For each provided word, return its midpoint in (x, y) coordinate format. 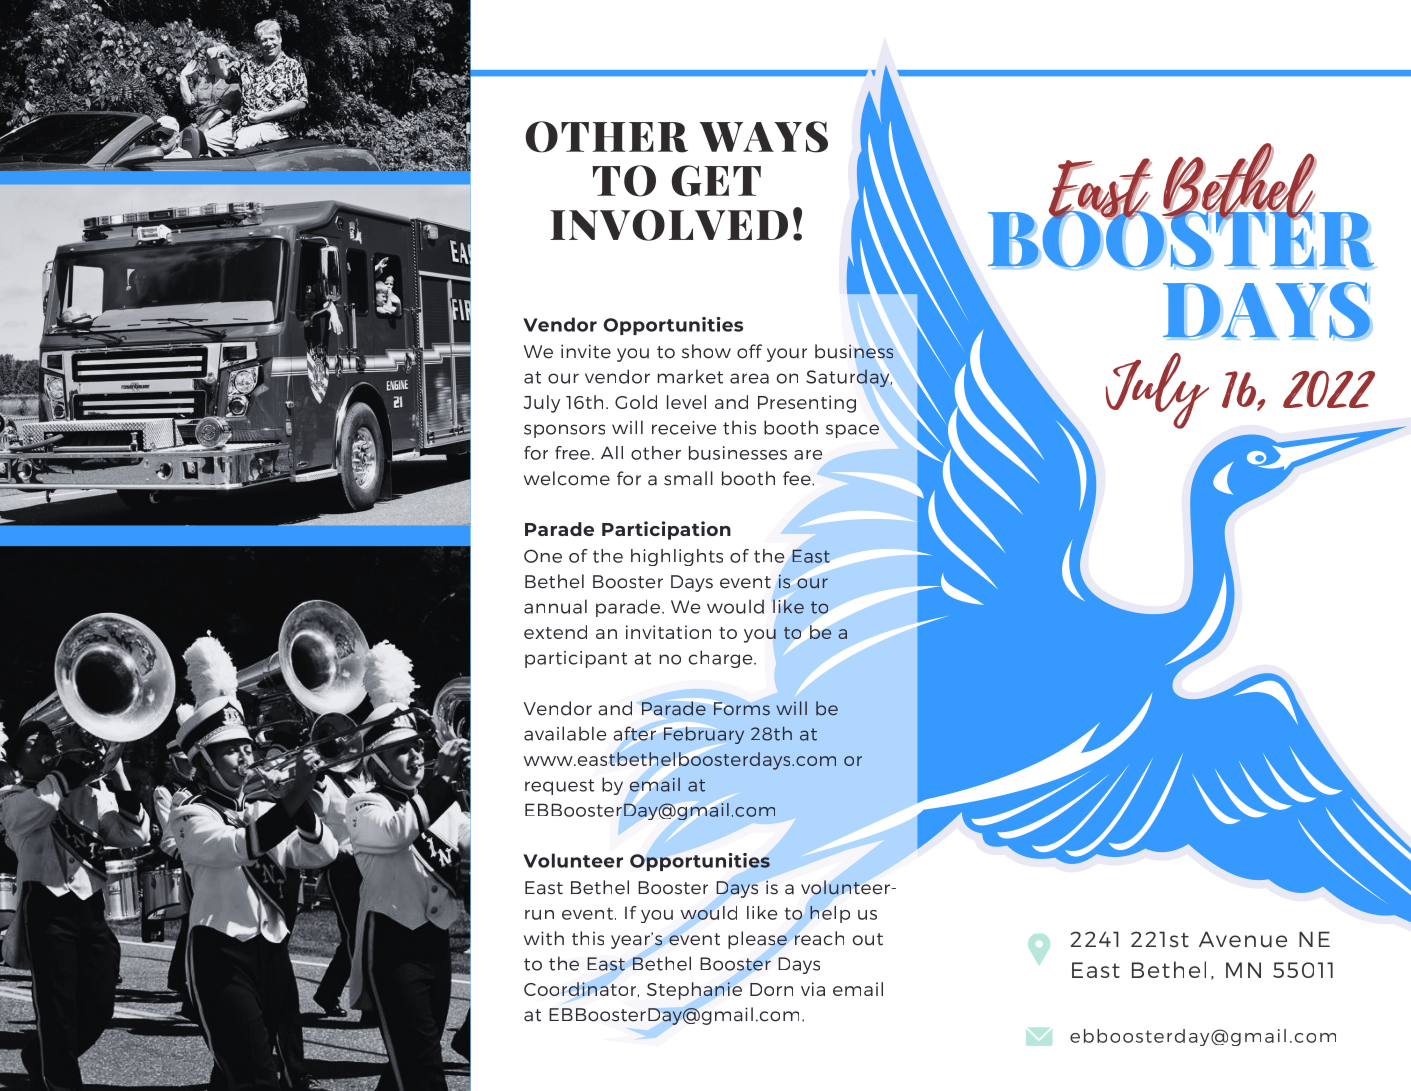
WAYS (763, 137)
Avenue (1243, 939)
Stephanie (694, 991)
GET (716, 181)
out (868, 939)
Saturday (849, 378)
